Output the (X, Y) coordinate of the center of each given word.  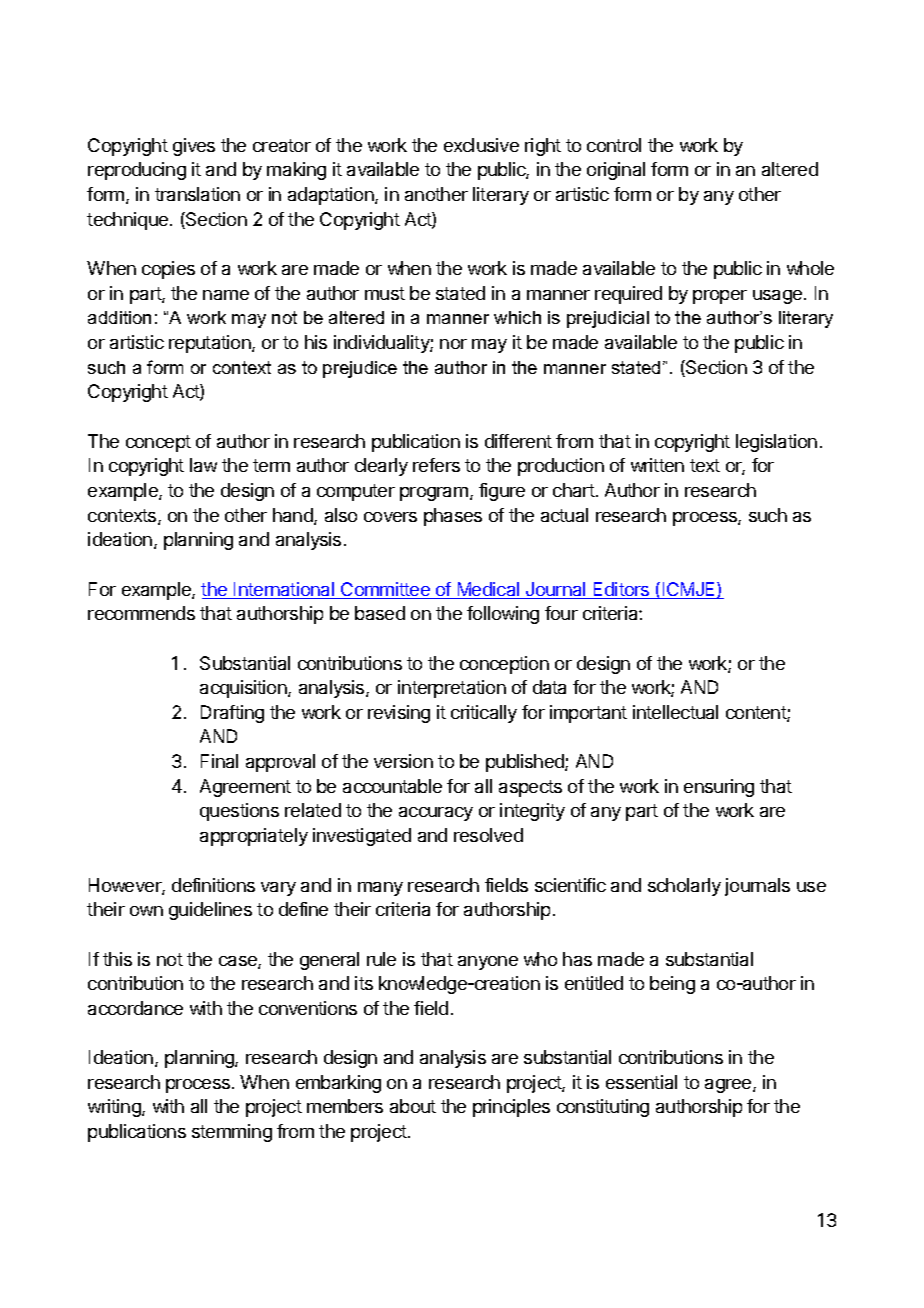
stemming (232, 1133)
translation (197, 194)
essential (641, 1082)
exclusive (481, 145)
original (616, 171)
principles (511, 1108)
